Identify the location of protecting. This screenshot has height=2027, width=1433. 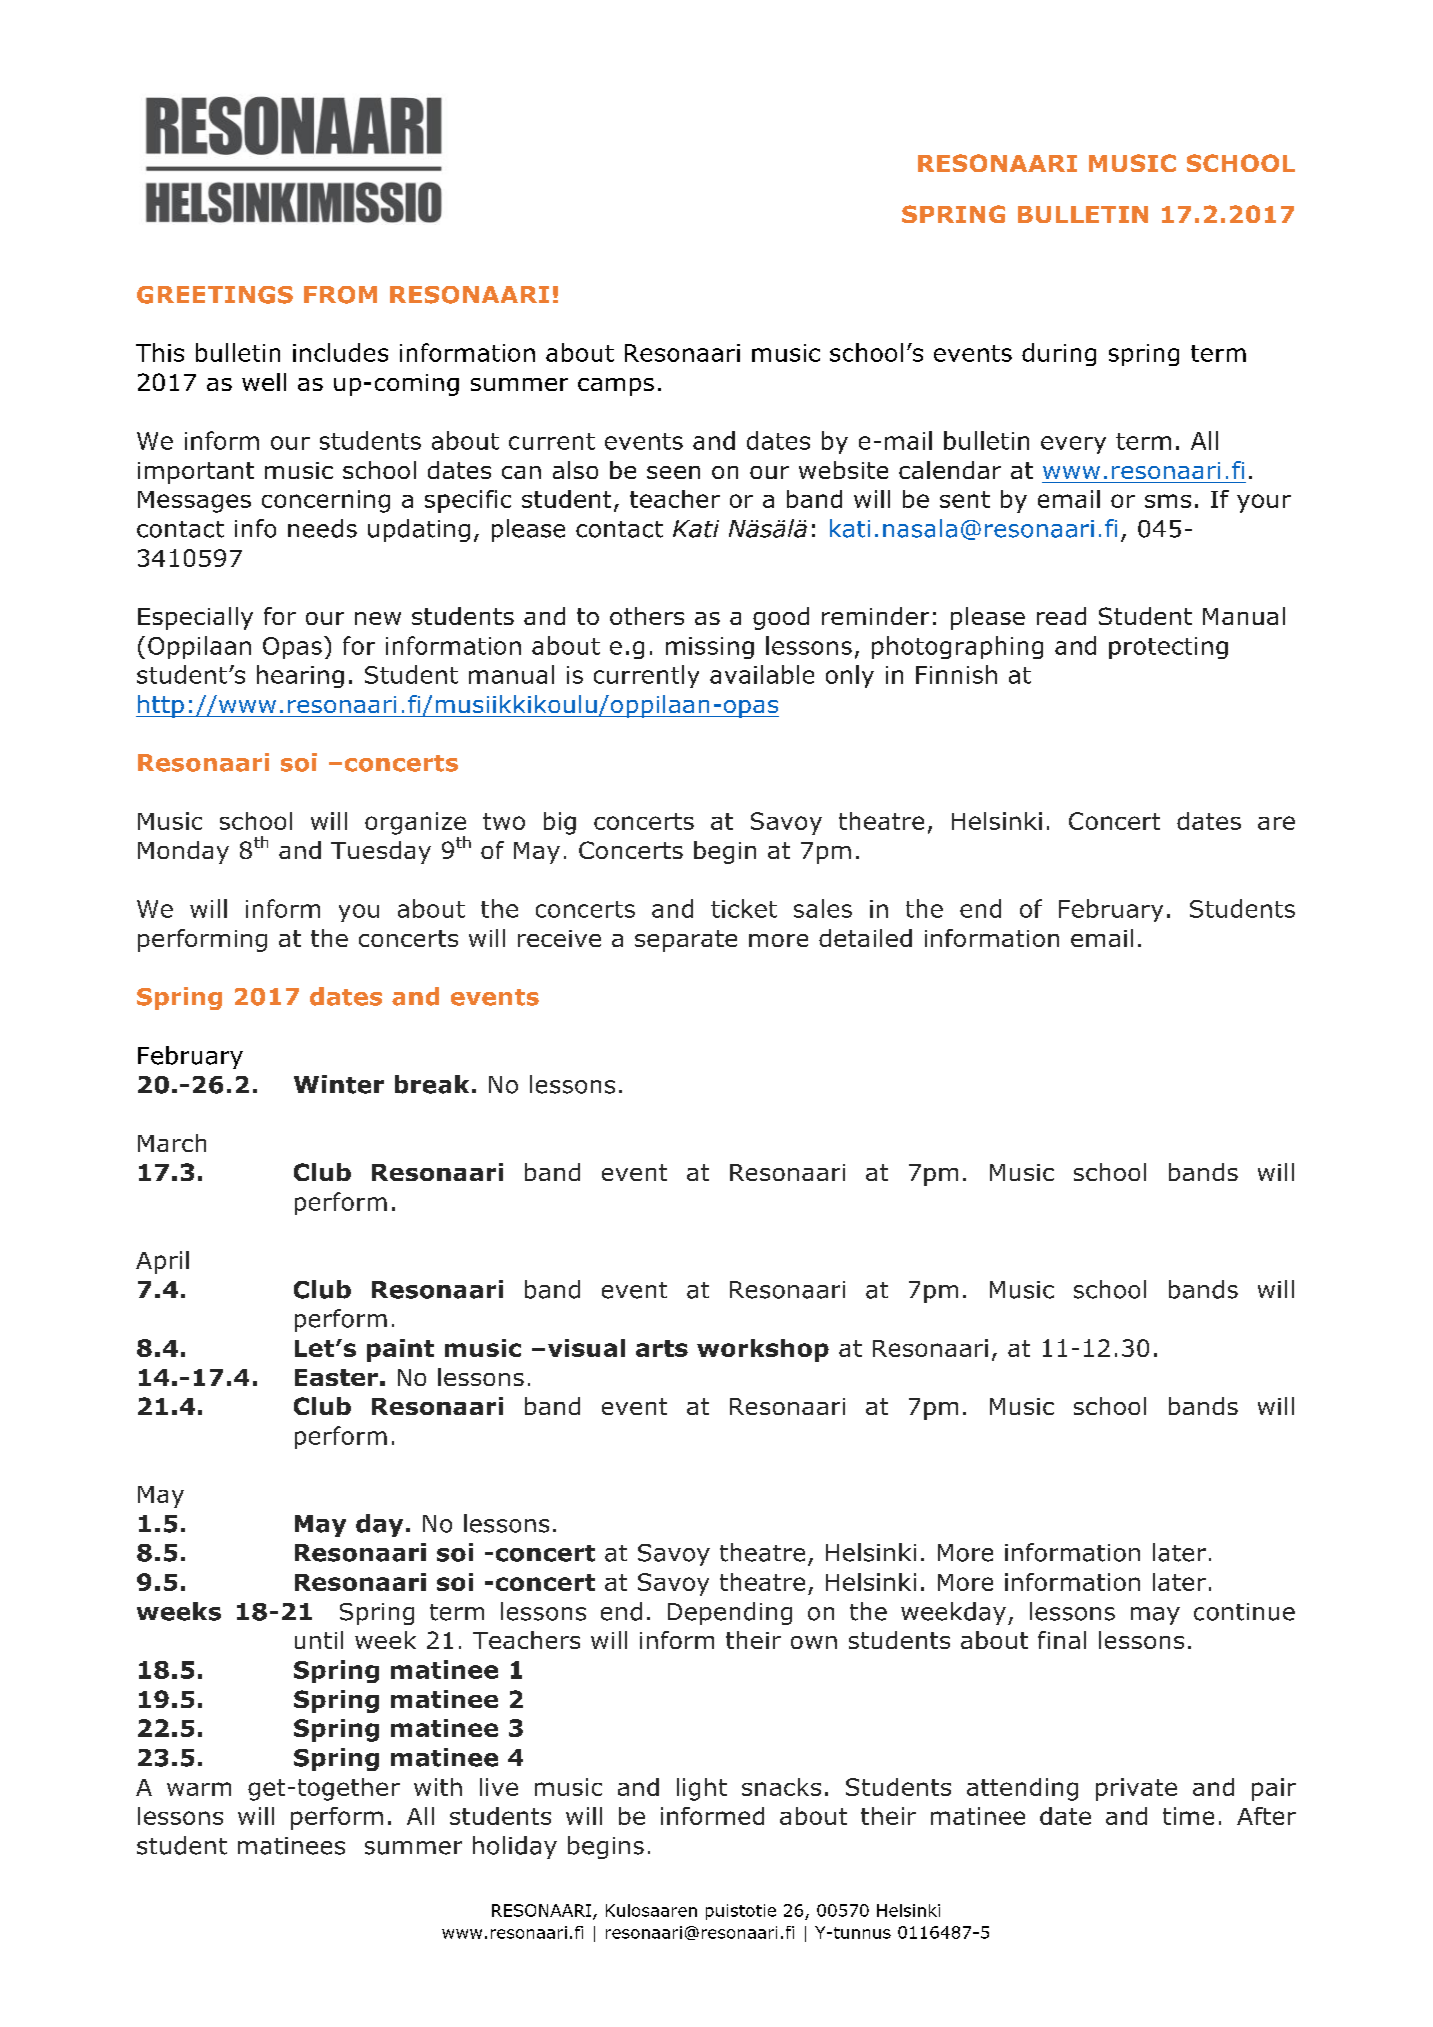
(1168, 648).
